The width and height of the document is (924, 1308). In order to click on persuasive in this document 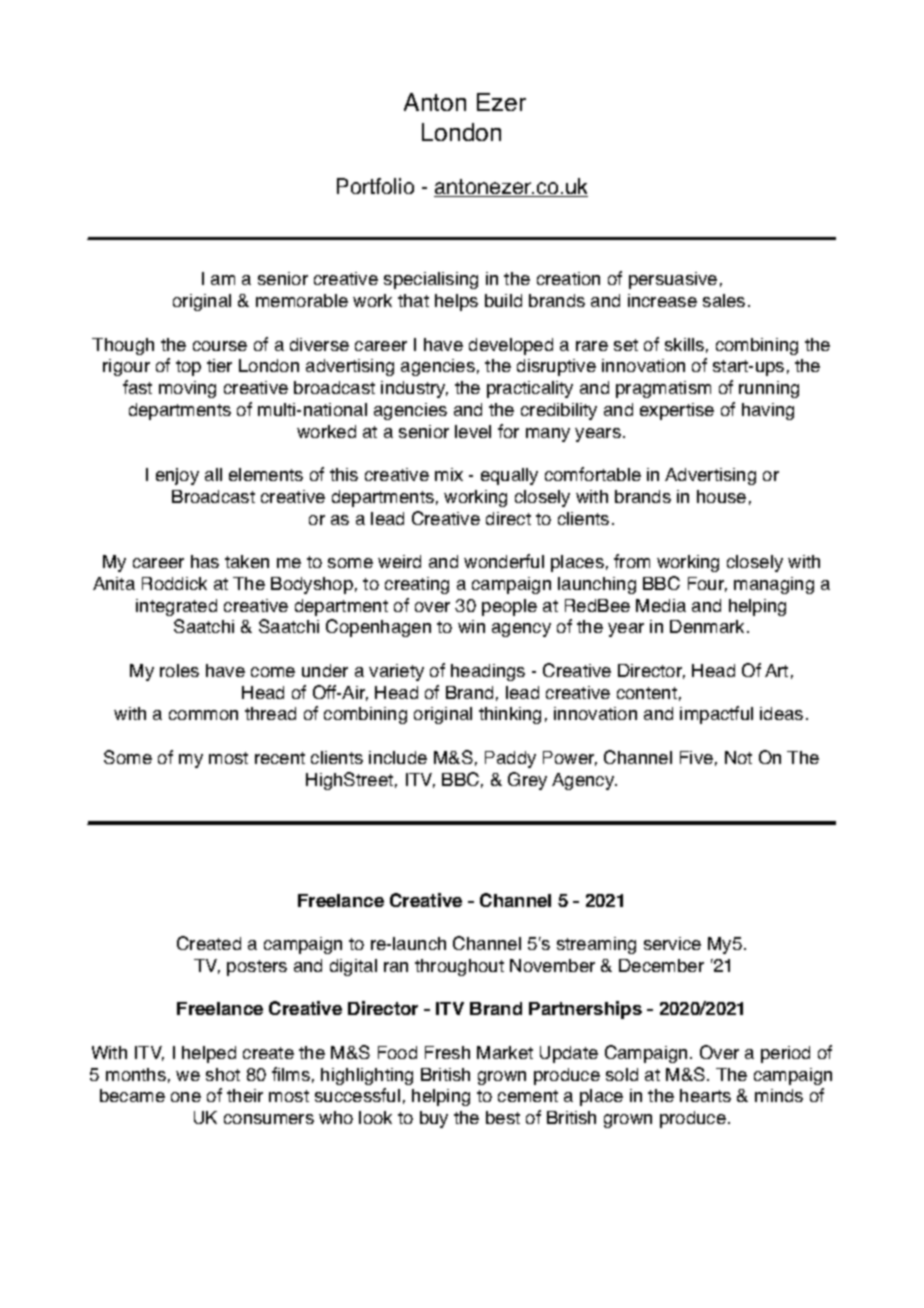, I will do `click(673, 280)`.
